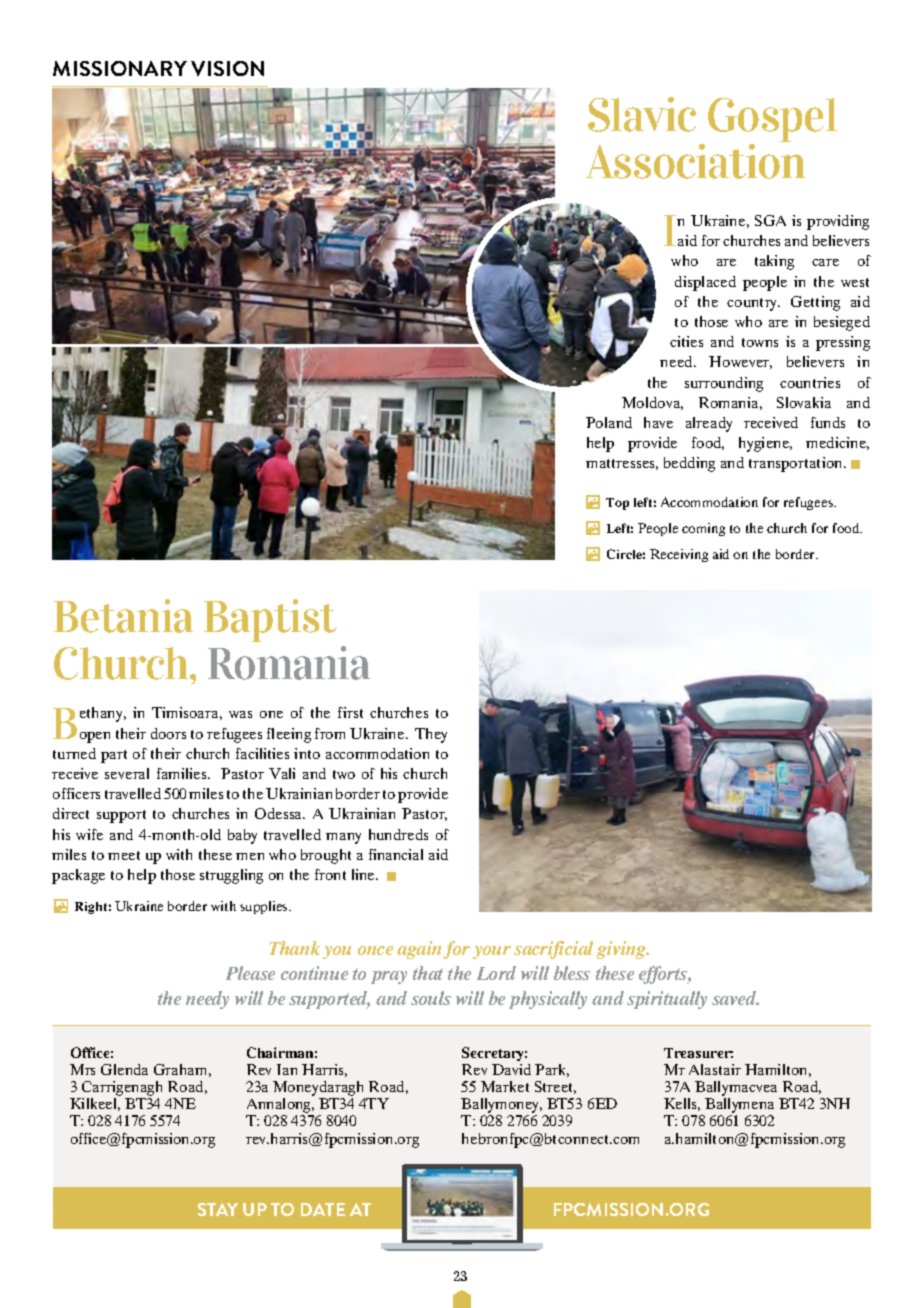 Image resolution: width=924 pixels, height=1308 pixels. I want to click on Receiving, so click(679, 555).
